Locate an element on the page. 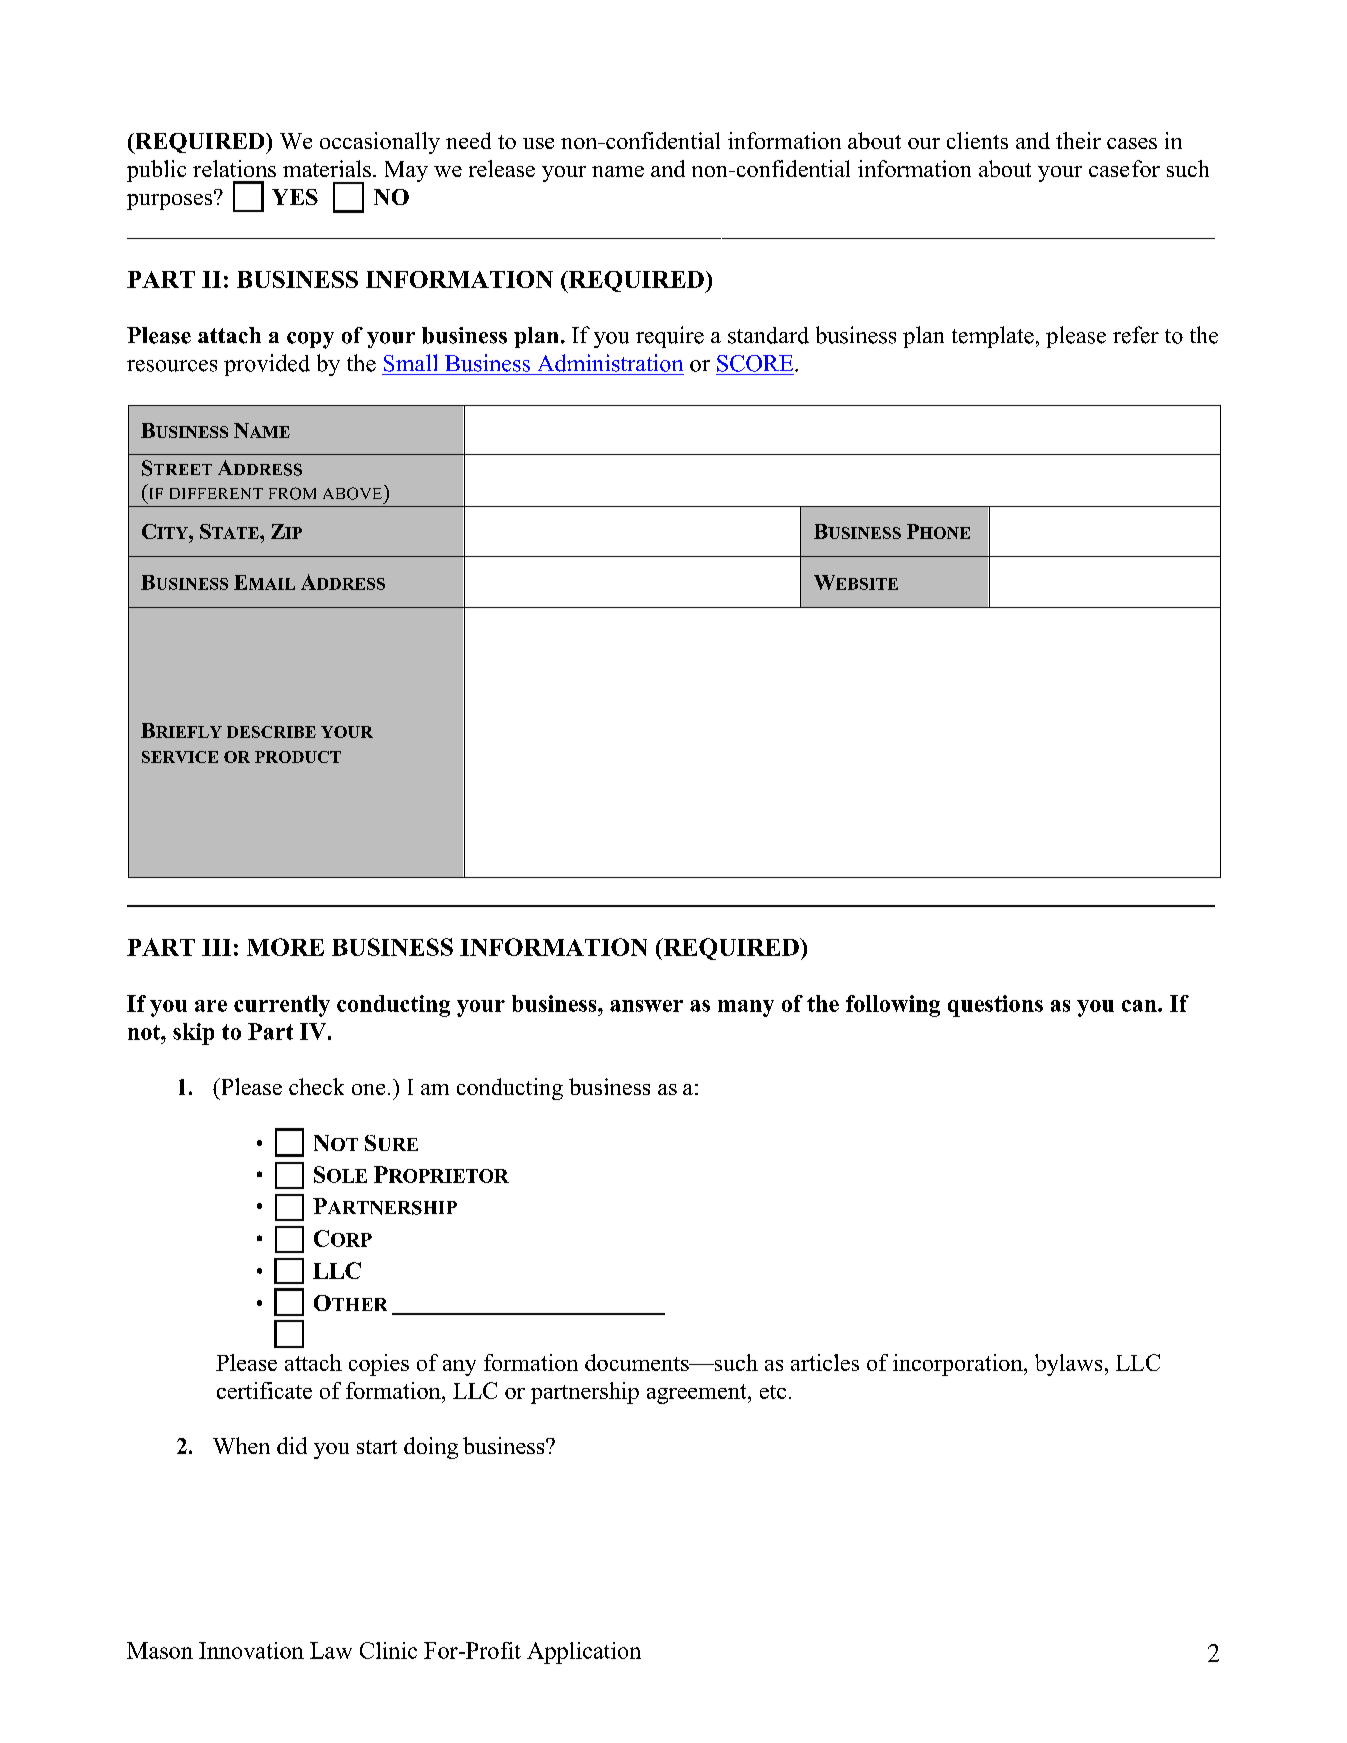 The width and height of the page is (1347, 1743). PRODUCT is located at coordinates (298, 757).
